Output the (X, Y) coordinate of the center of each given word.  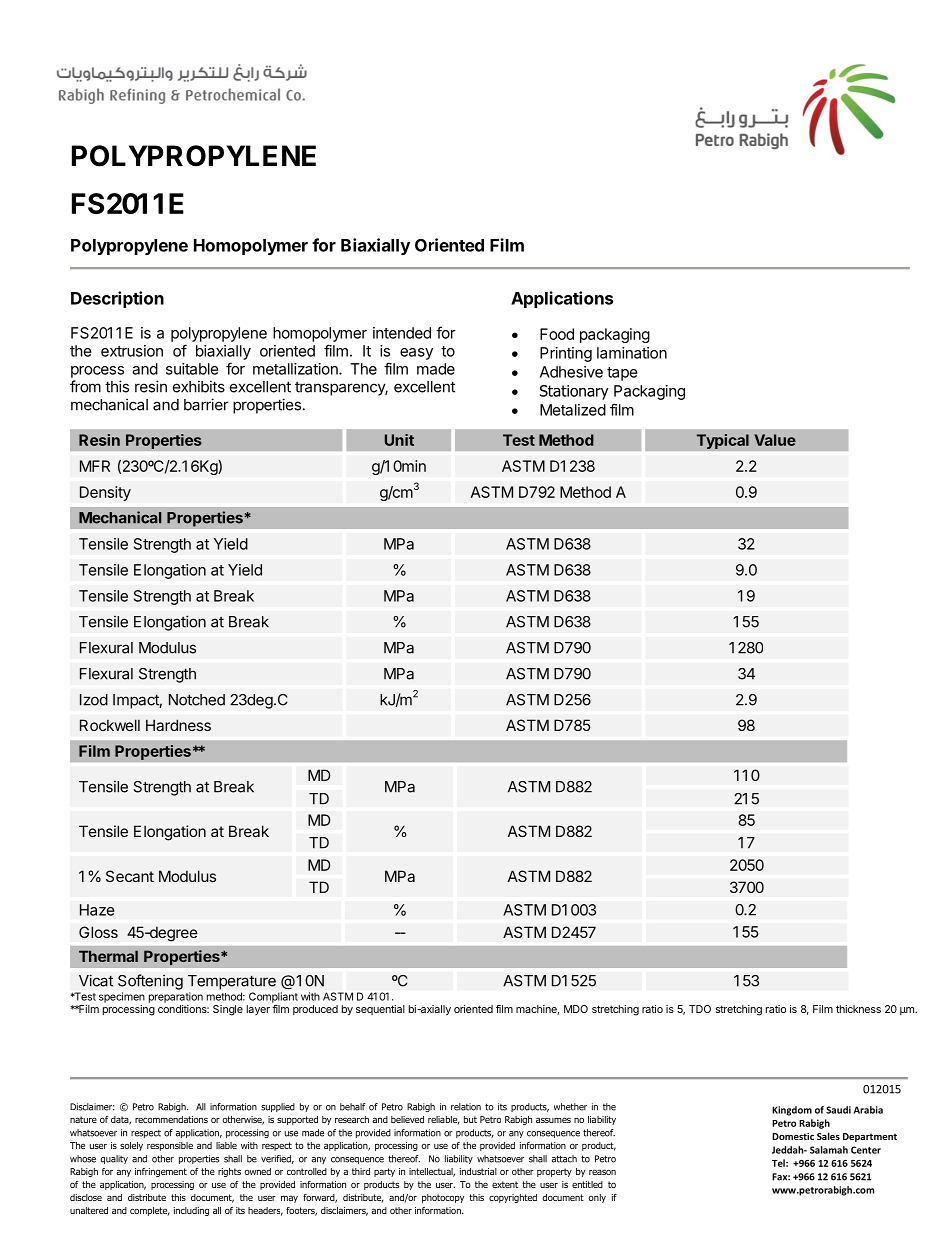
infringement (161, 1172)
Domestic (793, 1136)
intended (402, 333)
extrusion (132, 351)
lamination (632, 353)
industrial (478, 1171)
